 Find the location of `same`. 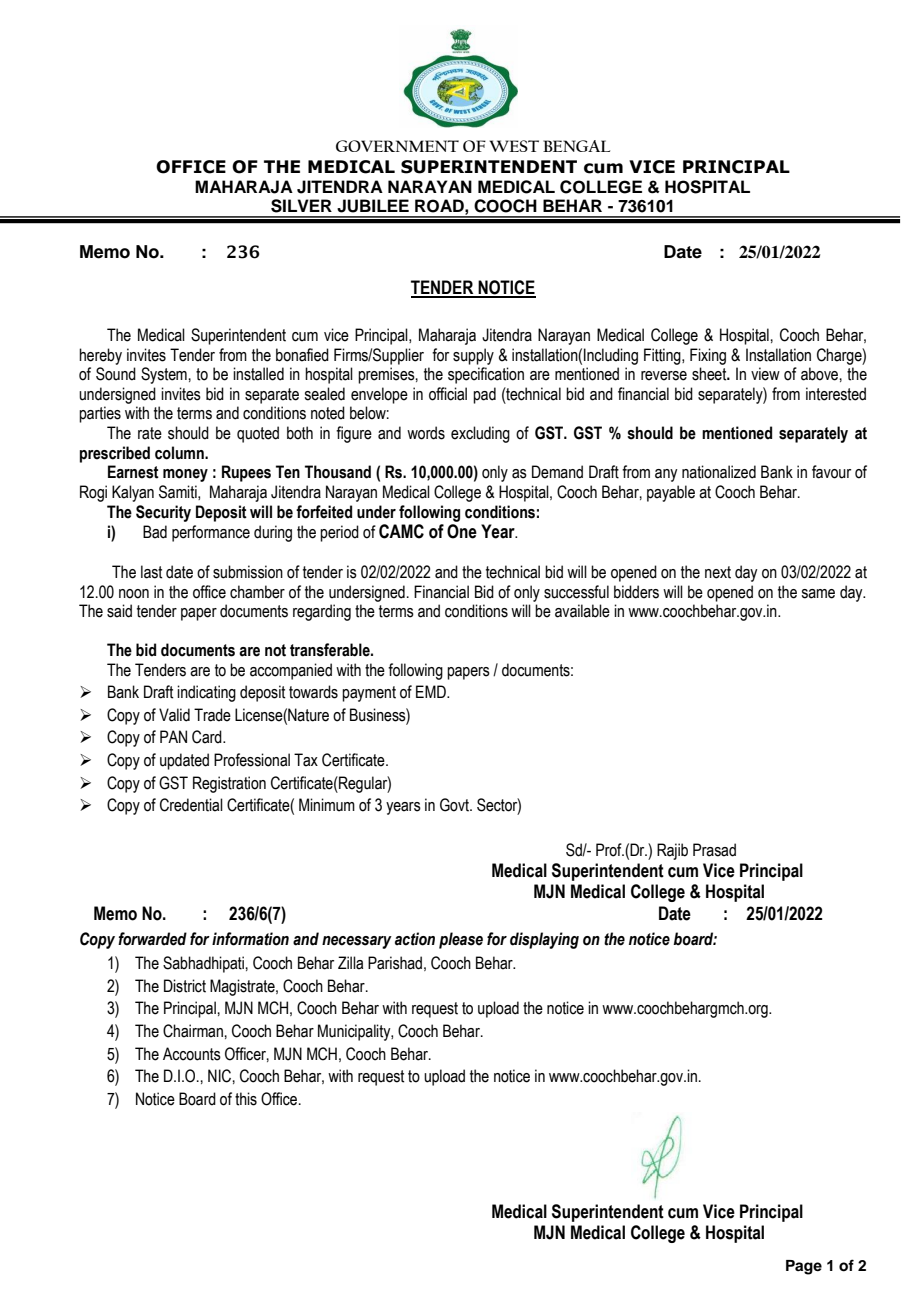

same is located at coordinates (818, 594).
